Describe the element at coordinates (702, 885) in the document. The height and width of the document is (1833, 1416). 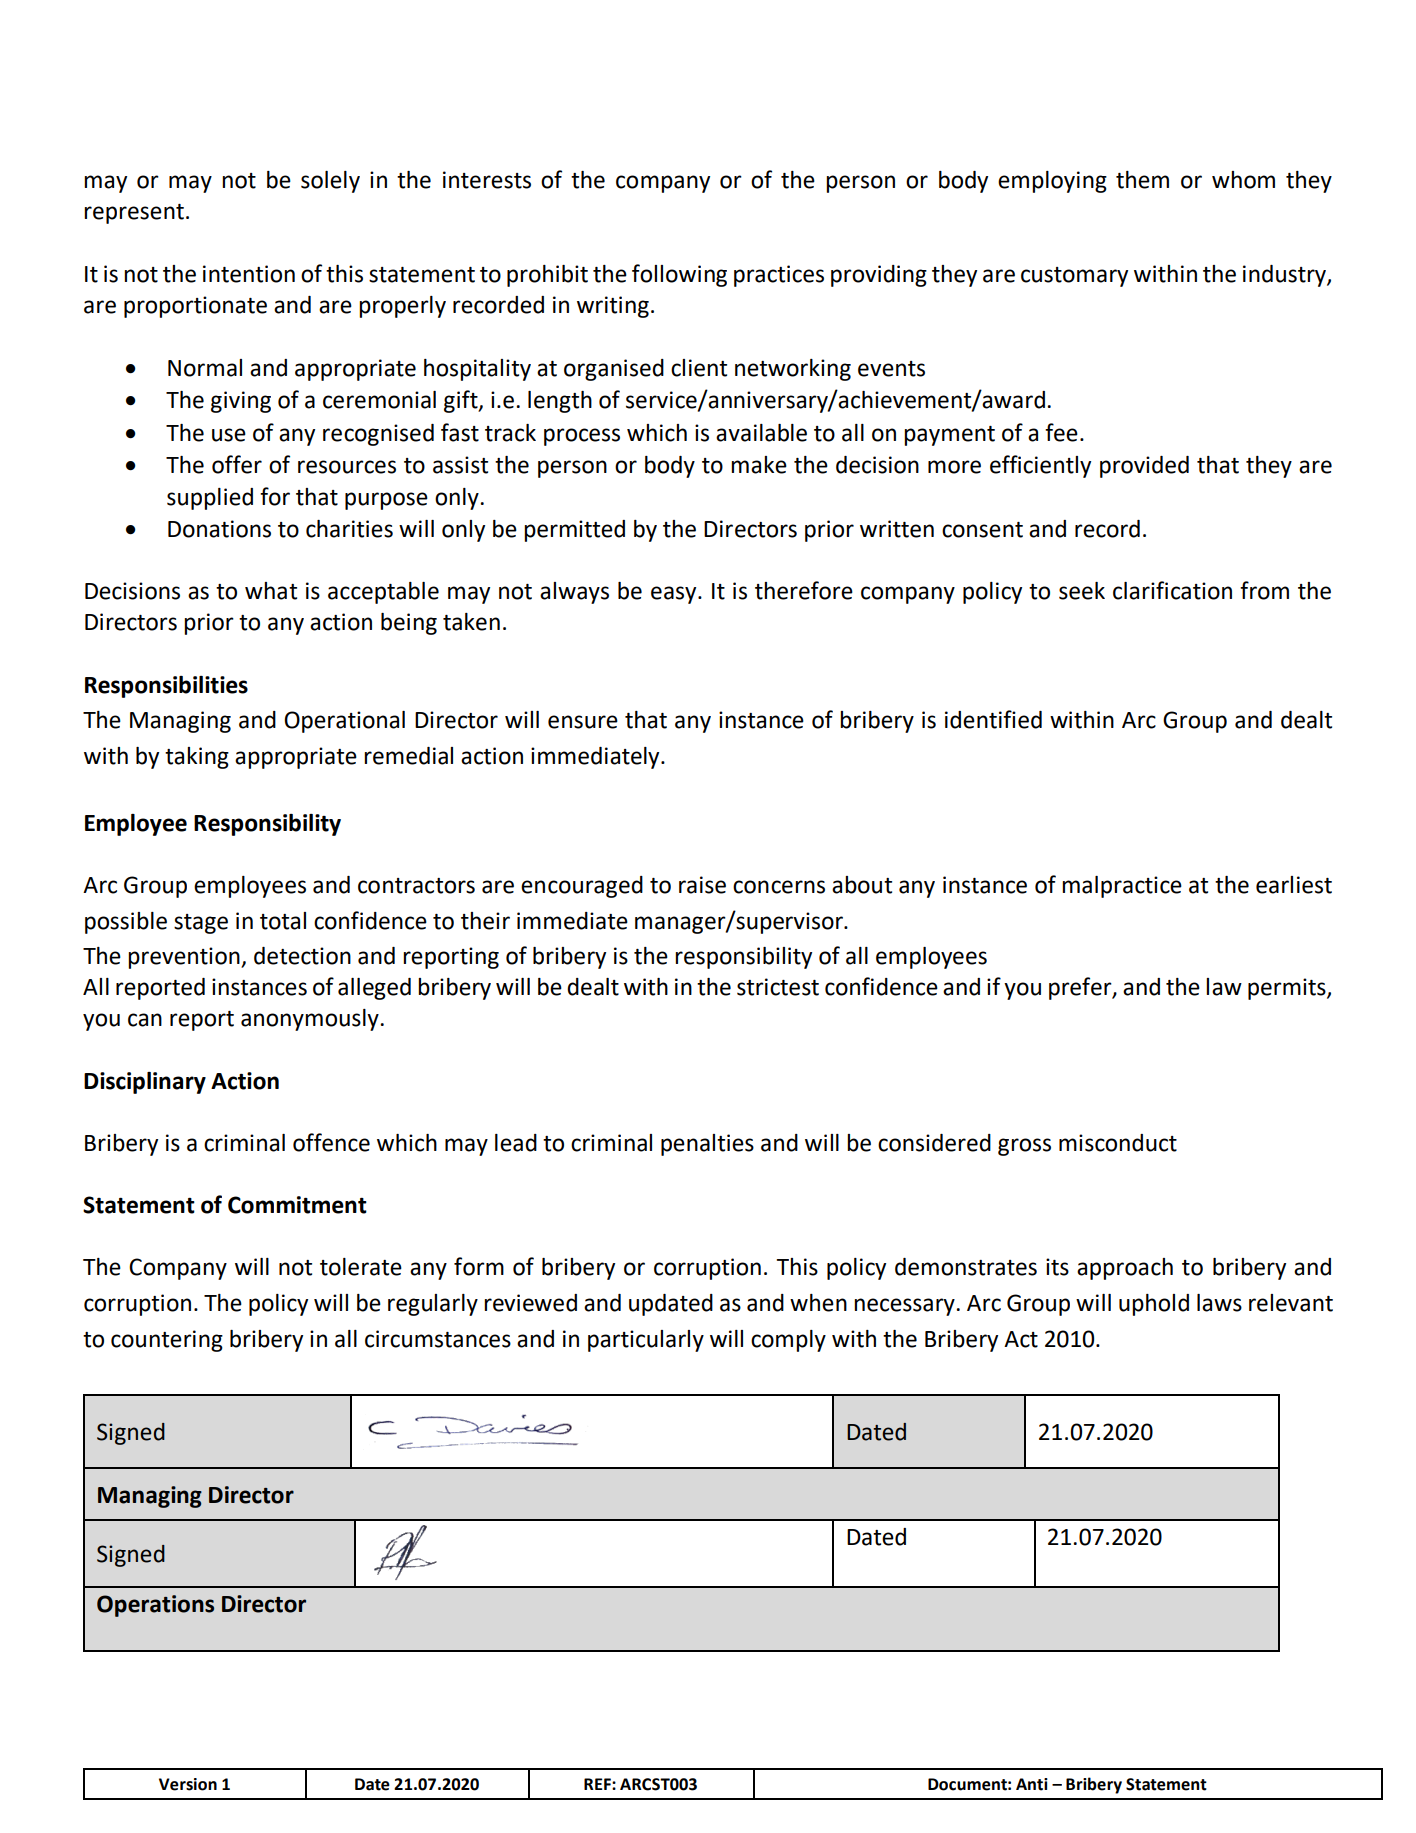
I see `raise` at that location.
